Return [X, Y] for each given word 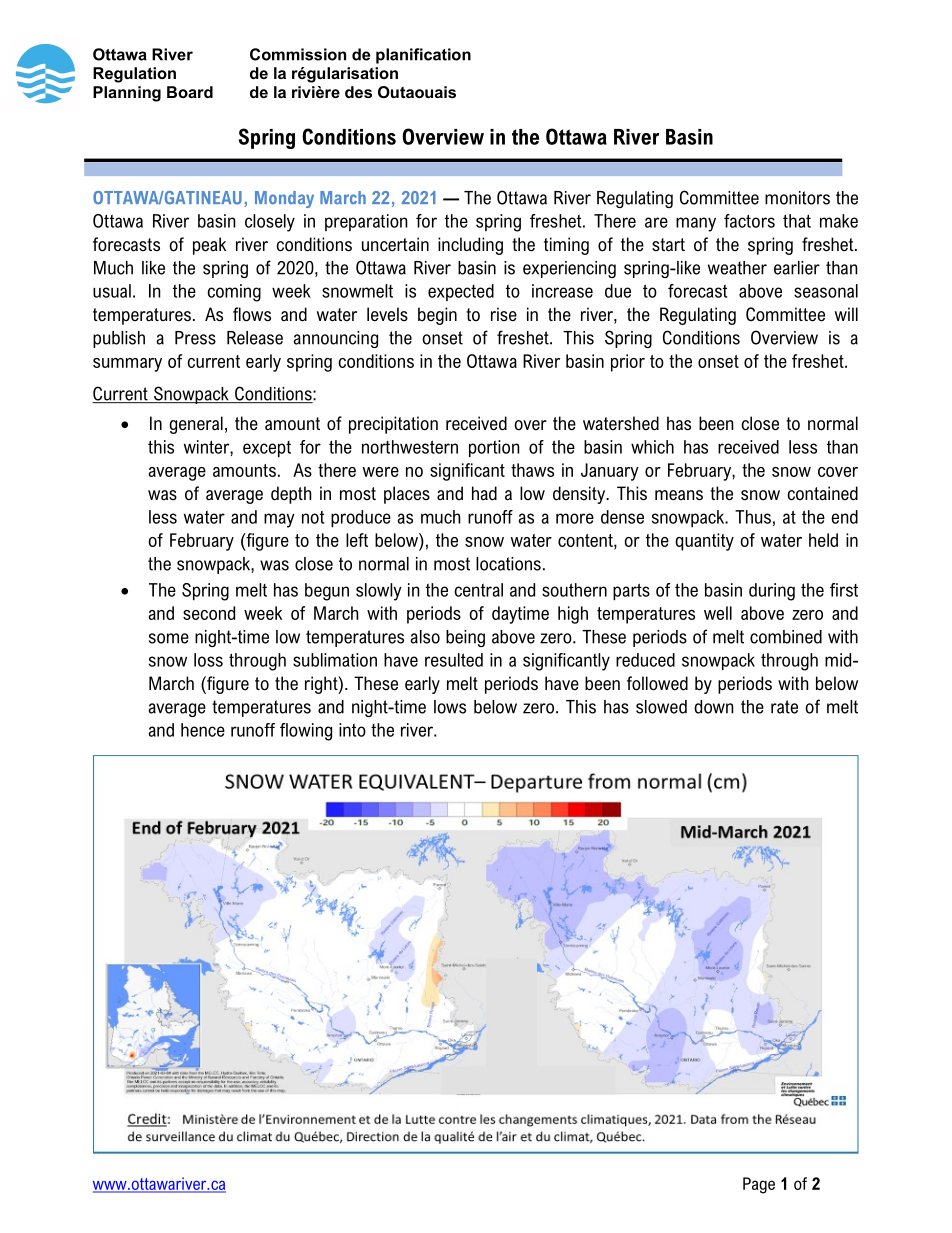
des [358, 92]
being [465, 638]
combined [786, 637]
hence [203, 730]
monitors [797, 198]
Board [190, 92]
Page [759, 1185]
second [209, 613]
